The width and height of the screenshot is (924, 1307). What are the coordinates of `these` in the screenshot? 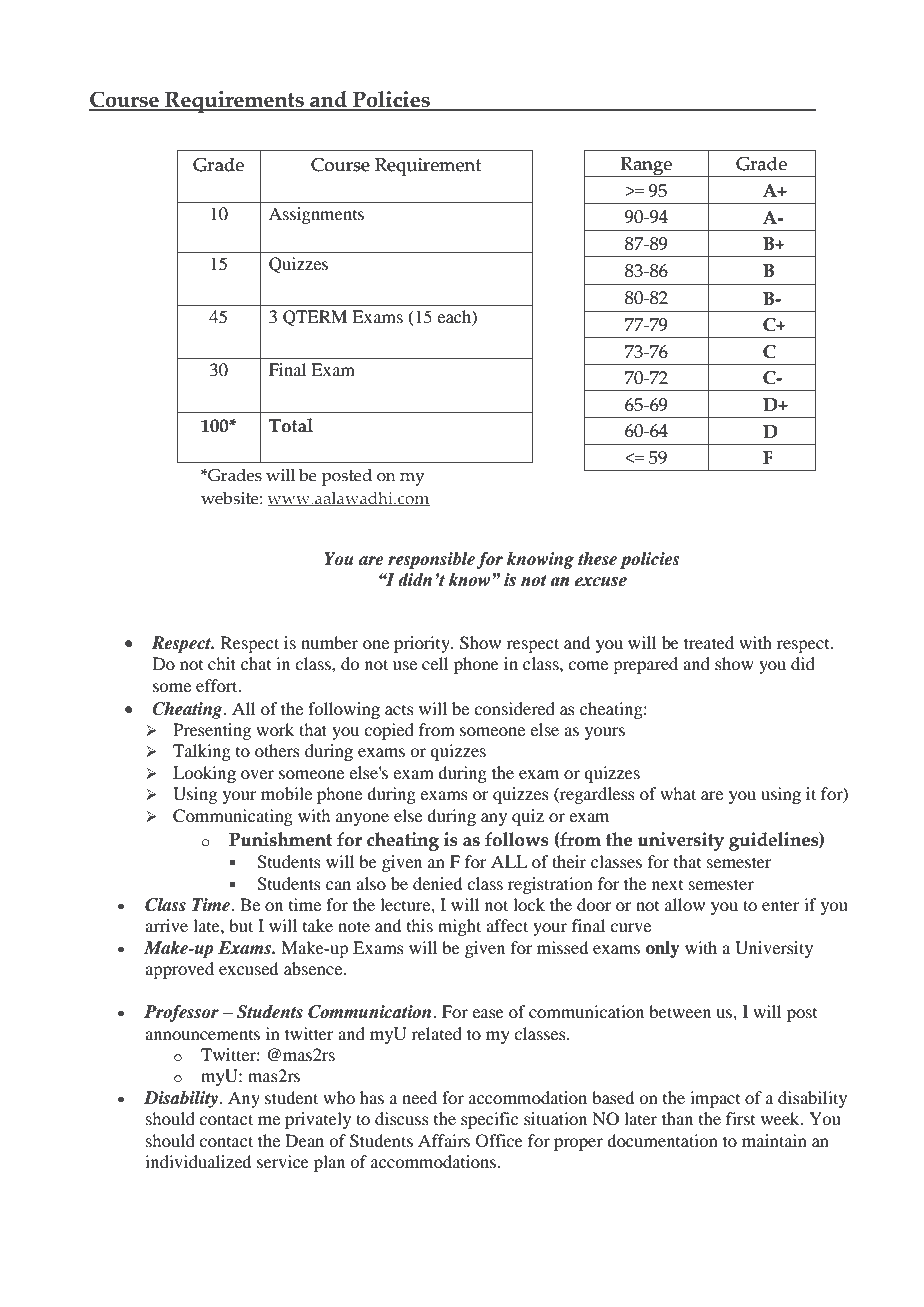 It's located at (597, 559).
